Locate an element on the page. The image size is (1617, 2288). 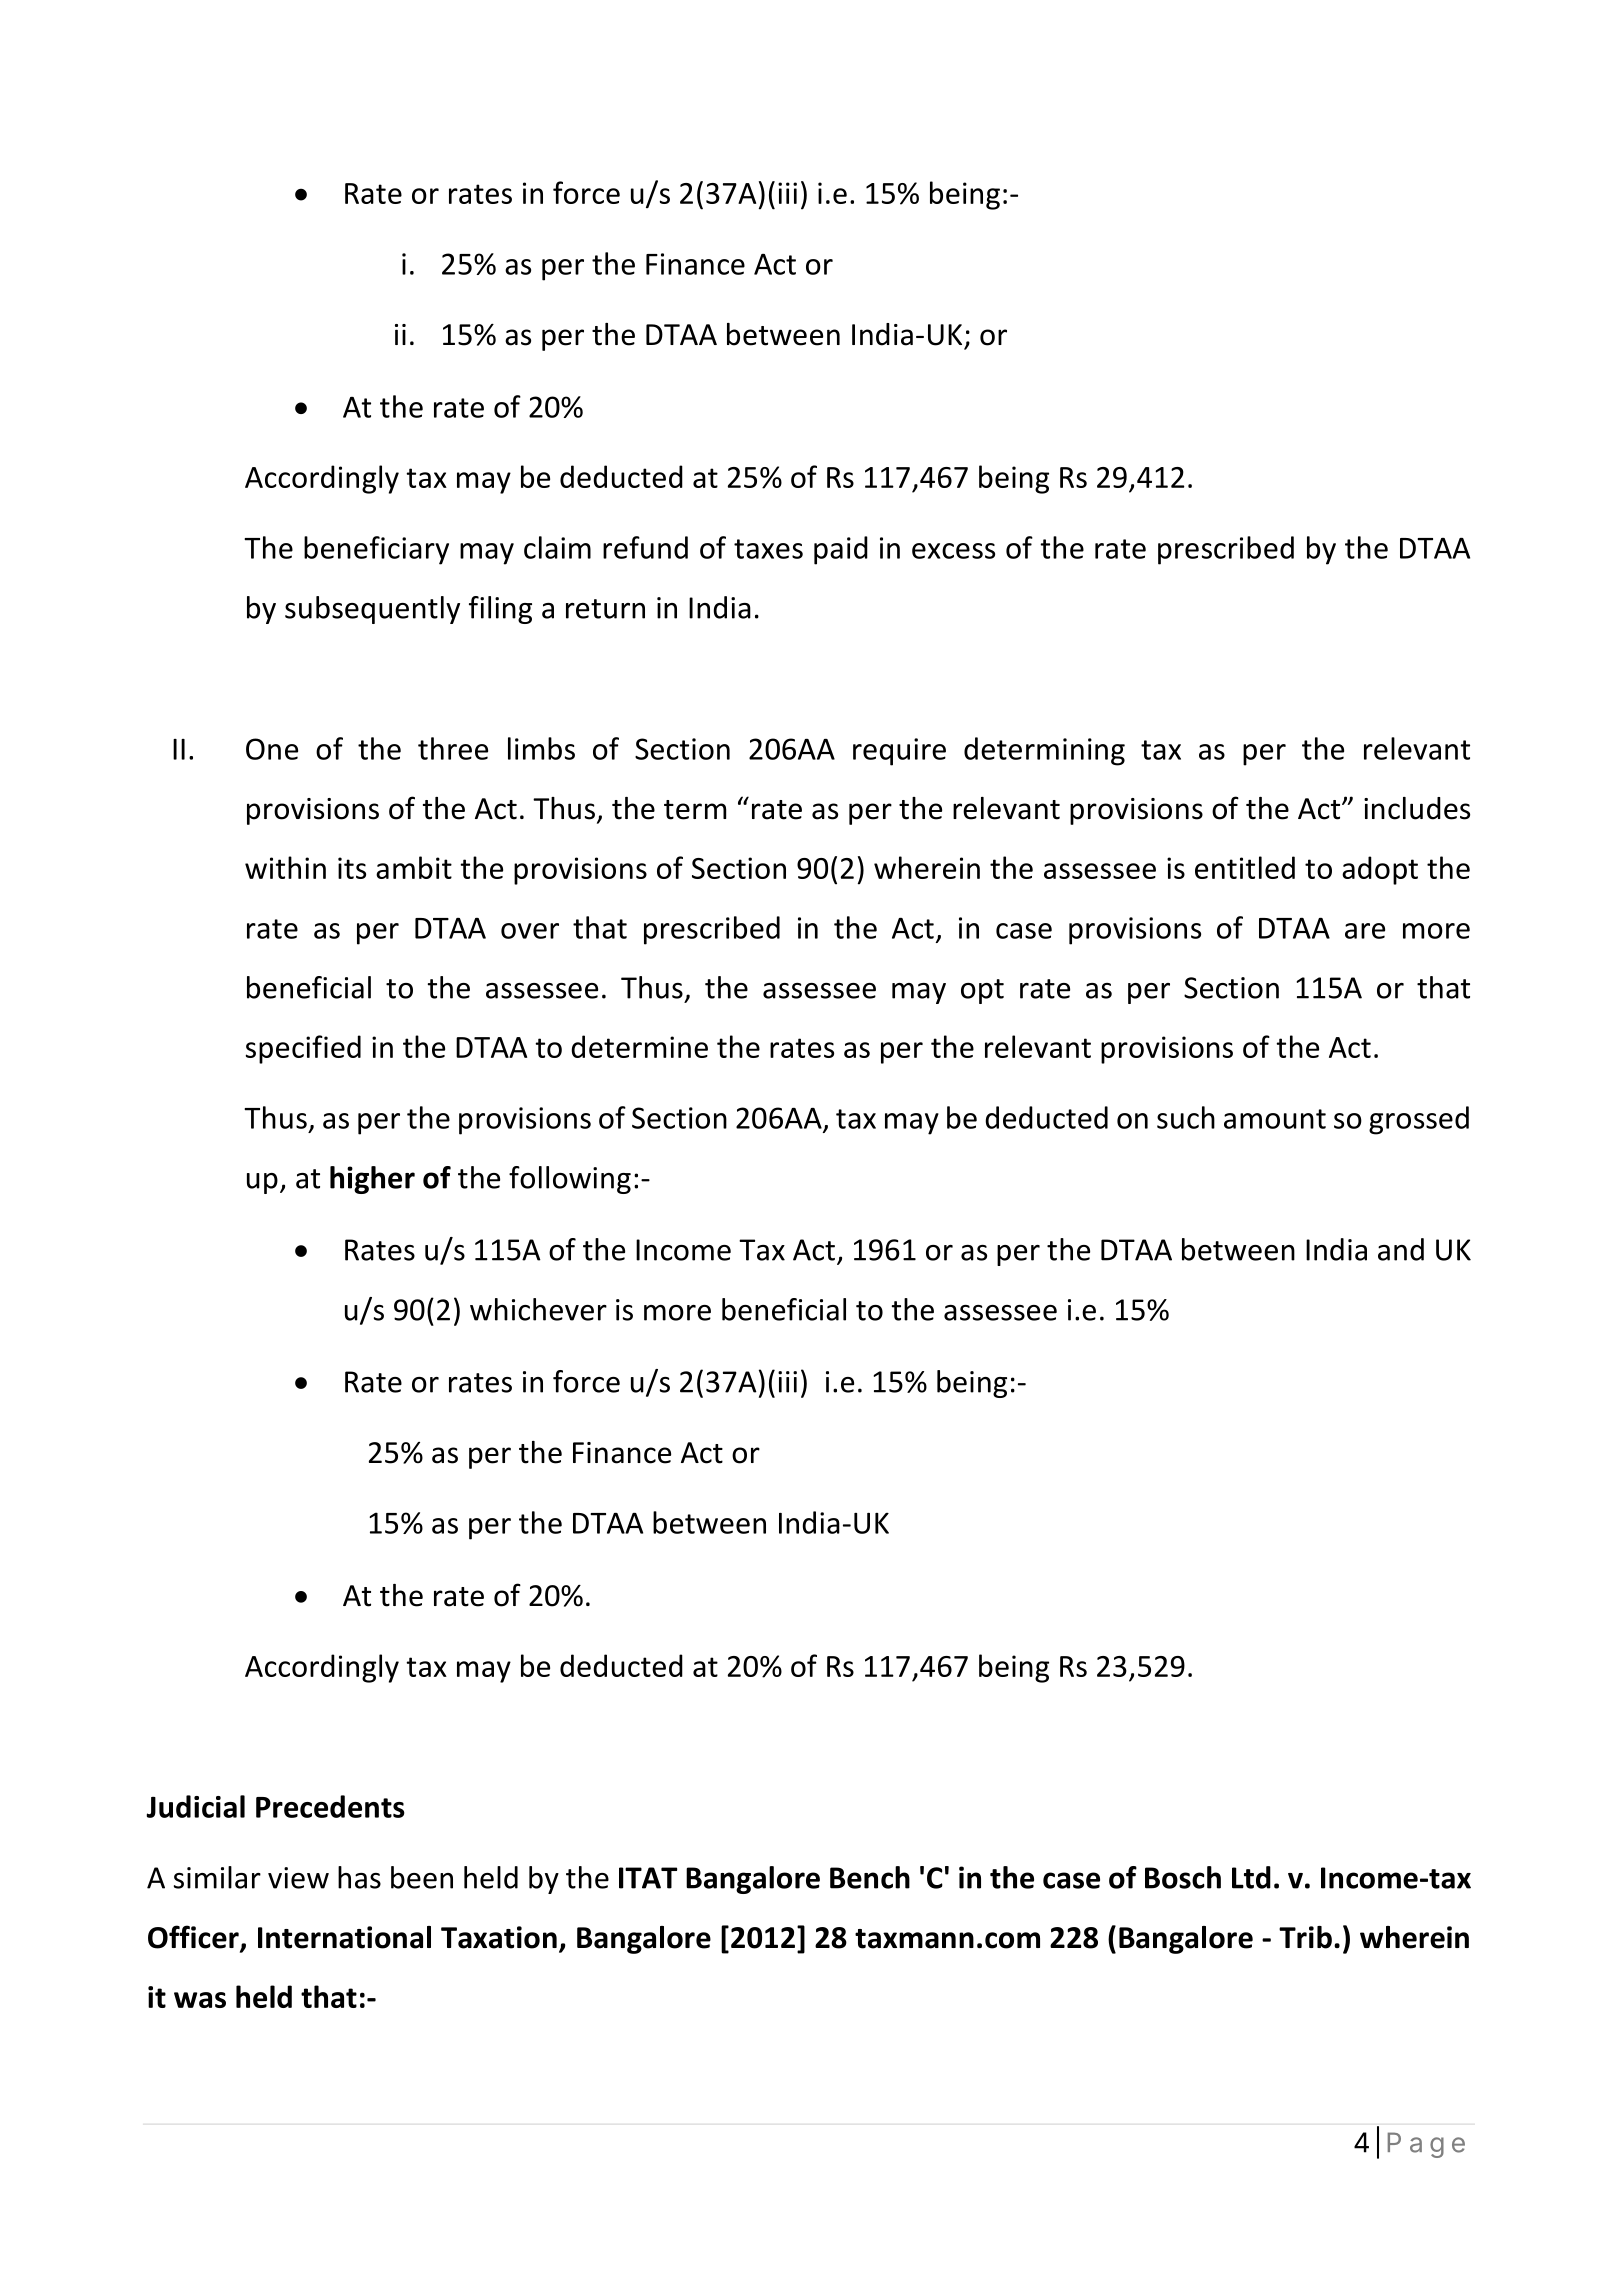
International is located at coordinates (344, 1937).
